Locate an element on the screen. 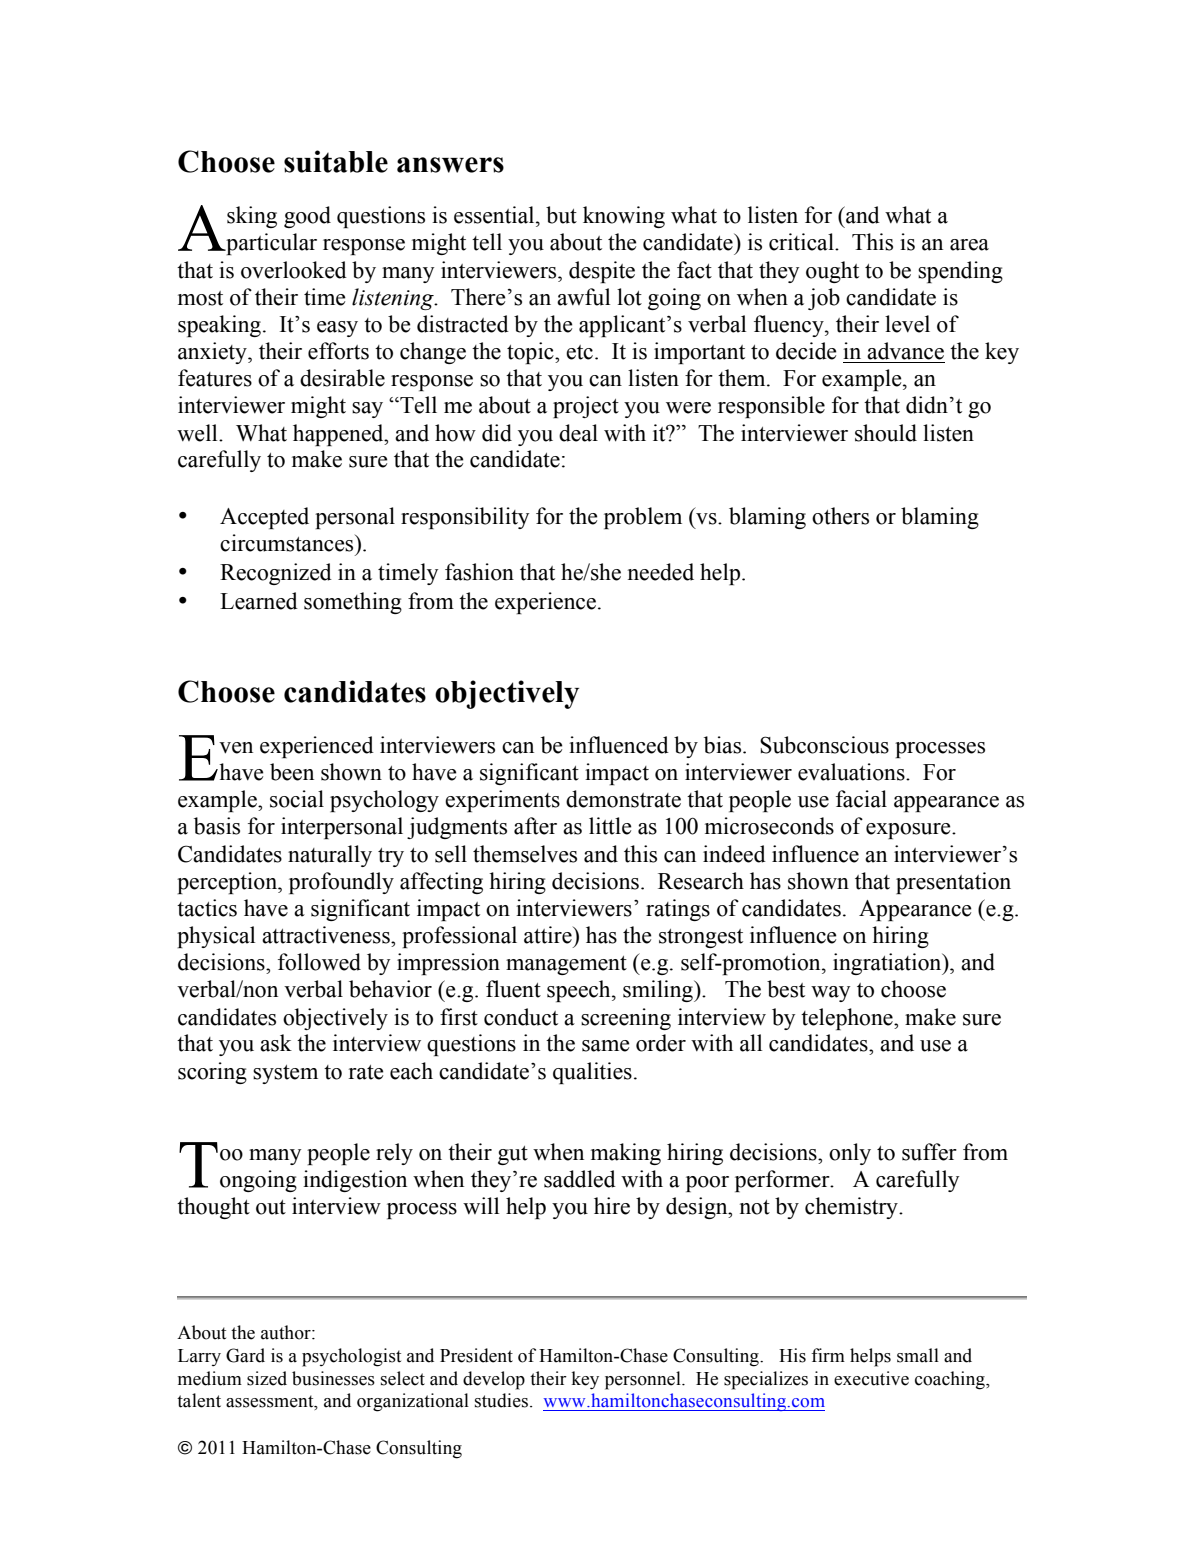 The height and width of the screenshot is (1558, 1204). others is located at coordinates (840, 516).
